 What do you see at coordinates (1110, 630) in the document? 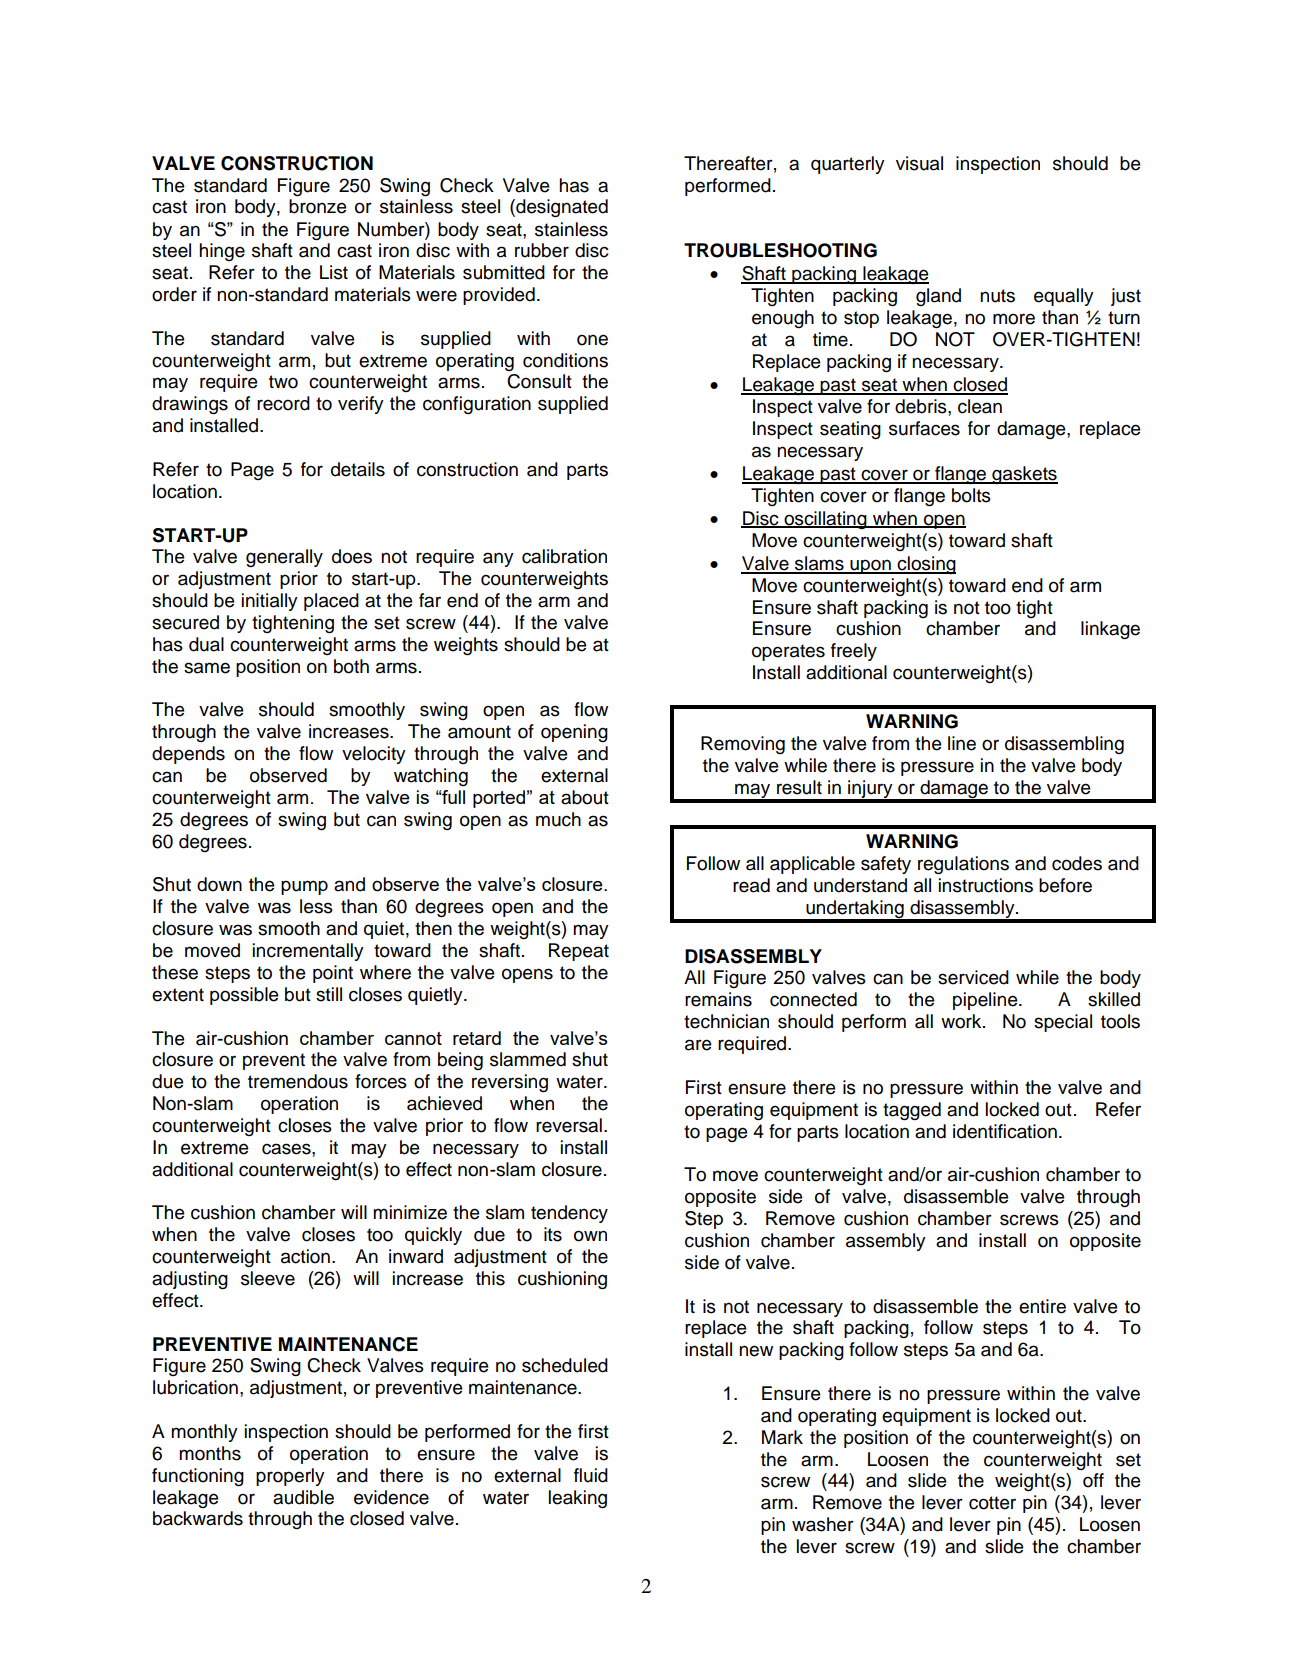
I see `linkage` at bounding box center [1110, 630].
